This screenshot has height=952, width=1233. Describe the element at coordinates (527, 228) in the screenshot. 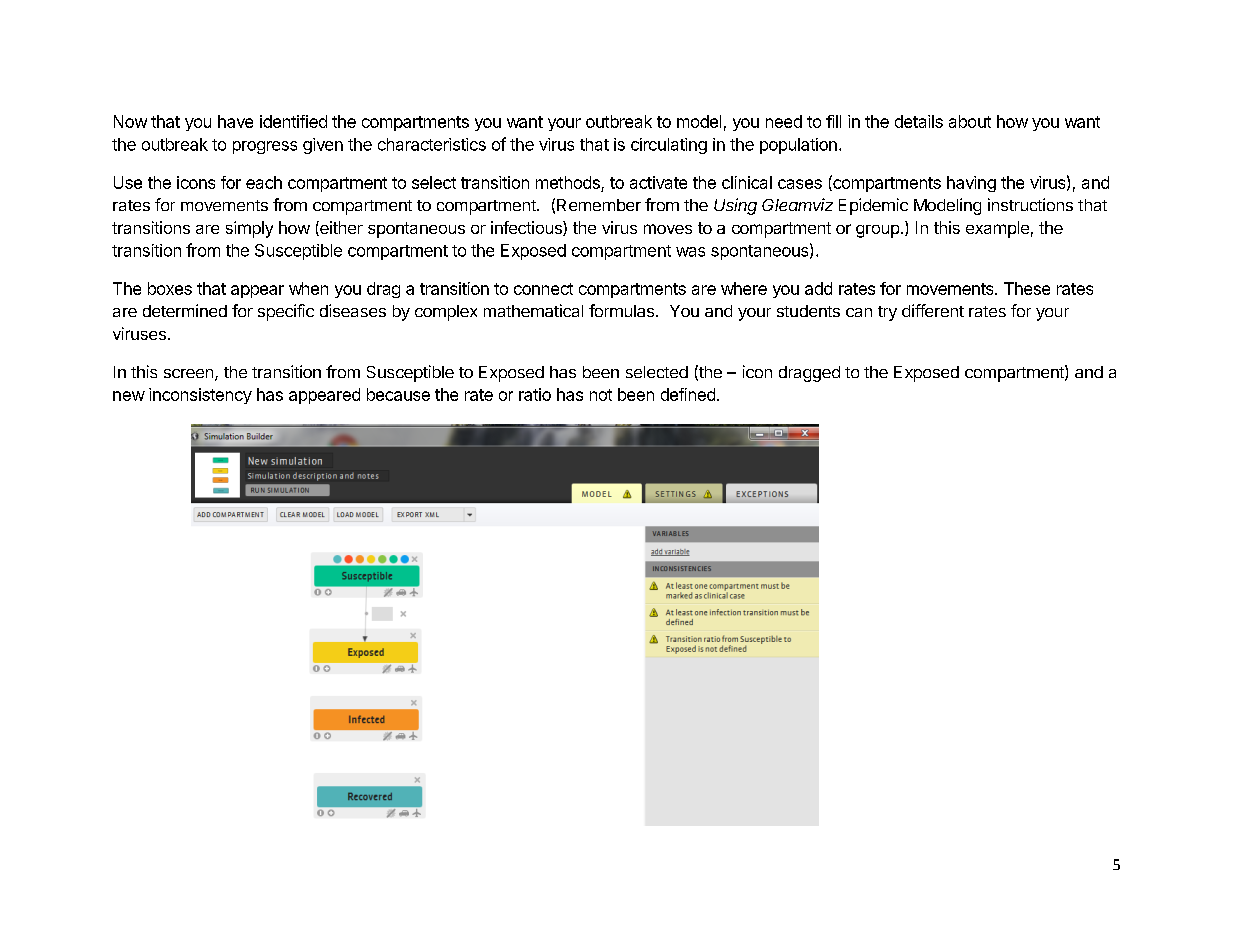

I see `infectious` at that location.
